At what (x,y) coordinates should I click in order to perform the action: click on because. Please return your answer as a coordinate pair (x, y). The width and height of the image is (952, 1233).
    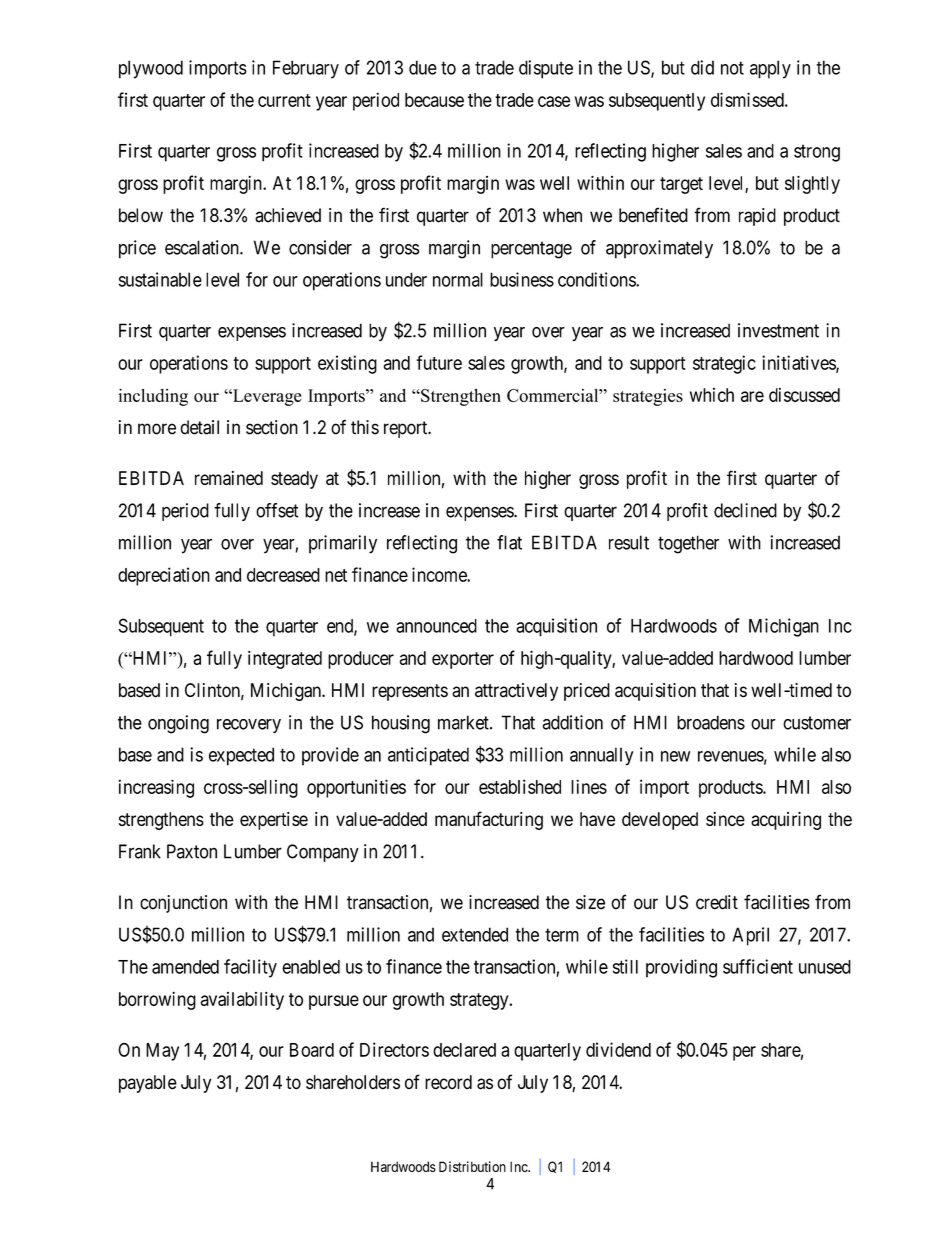
    Looking at the image, I should click on (434, 100).
